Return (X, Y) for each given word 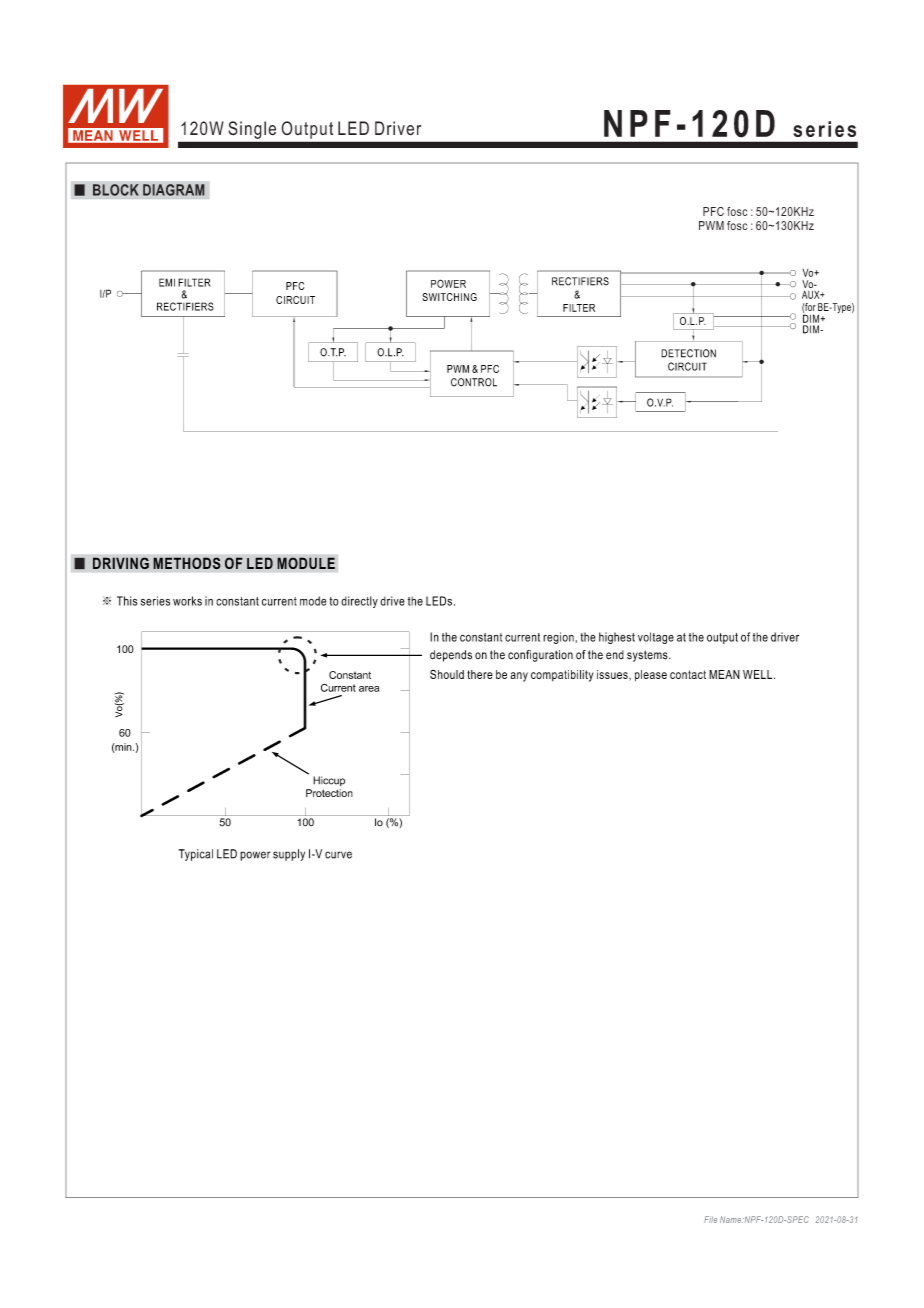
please (651, 675)
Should (447, 674)
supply (289, 855)
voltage (656, 638)
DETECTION (688, 353)
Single (252, 130)
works (187, 601)
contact (688, 674)
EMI (167, 282)
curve (338, 855)
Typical (196, 855)
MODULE (306, 563)
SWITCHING (449, 297)
